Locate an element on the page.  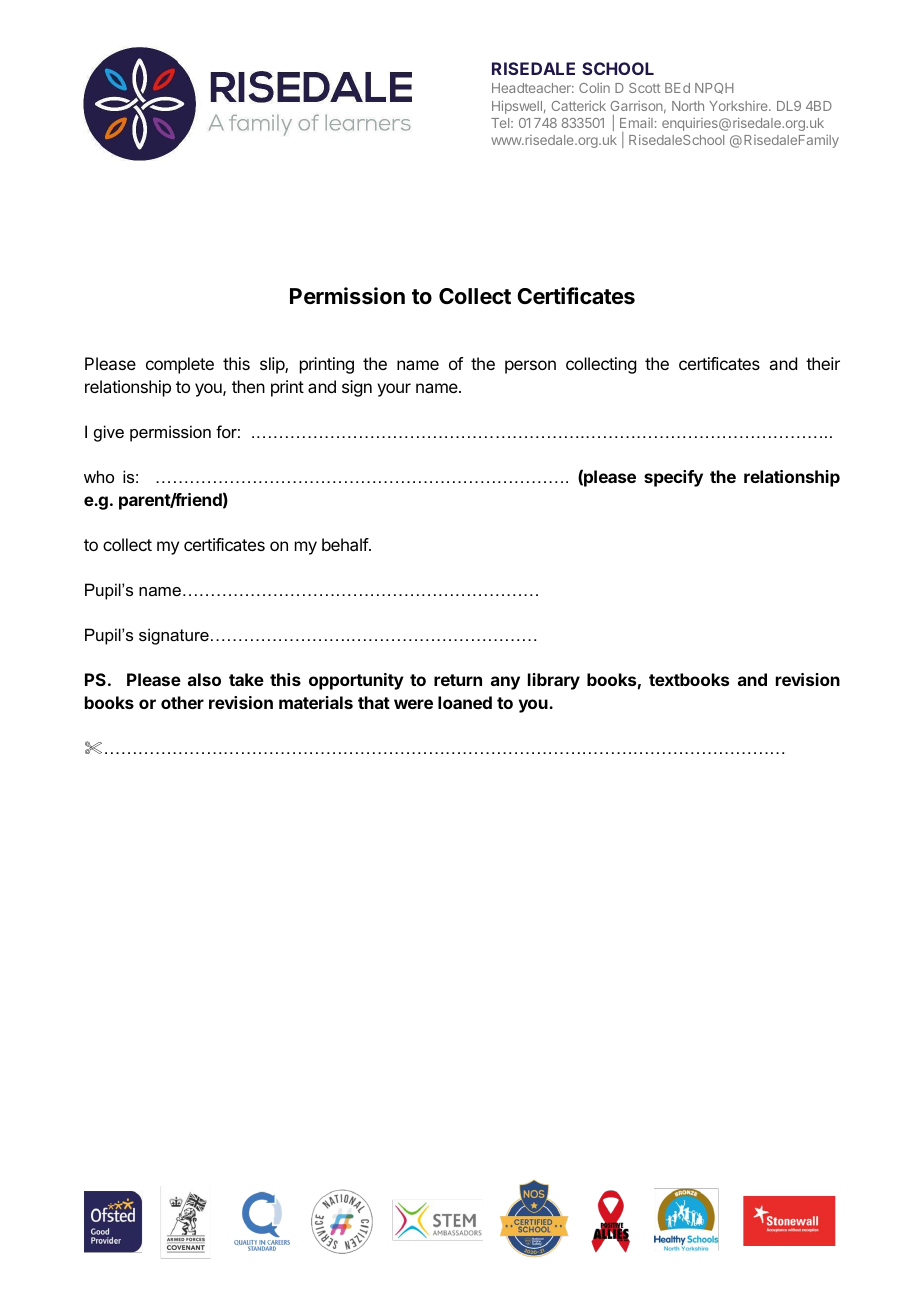
also is located at coordinates (204, 679).
